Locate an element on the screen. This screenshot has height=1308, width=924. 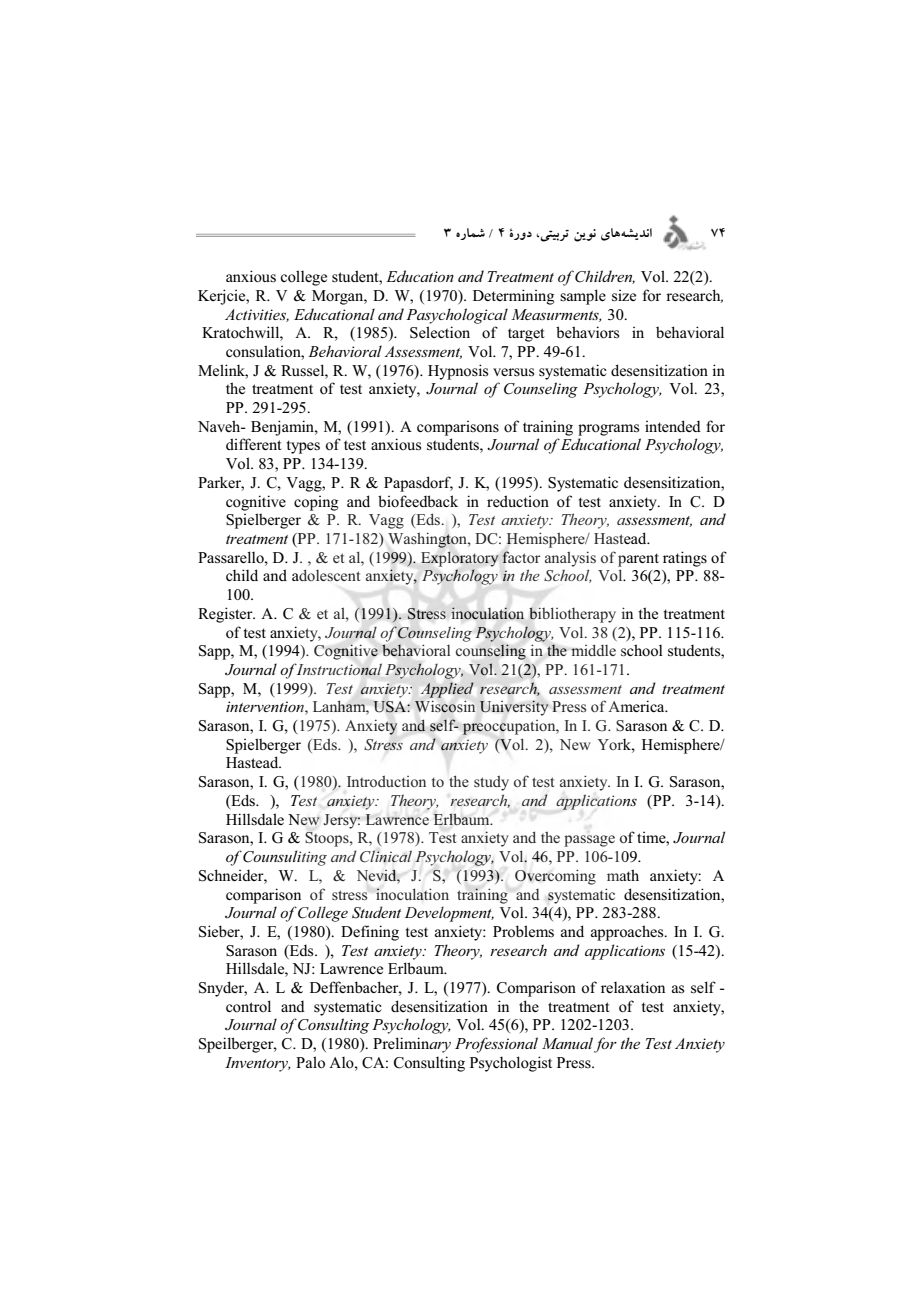
passage is located at coordinates (589, 841).
